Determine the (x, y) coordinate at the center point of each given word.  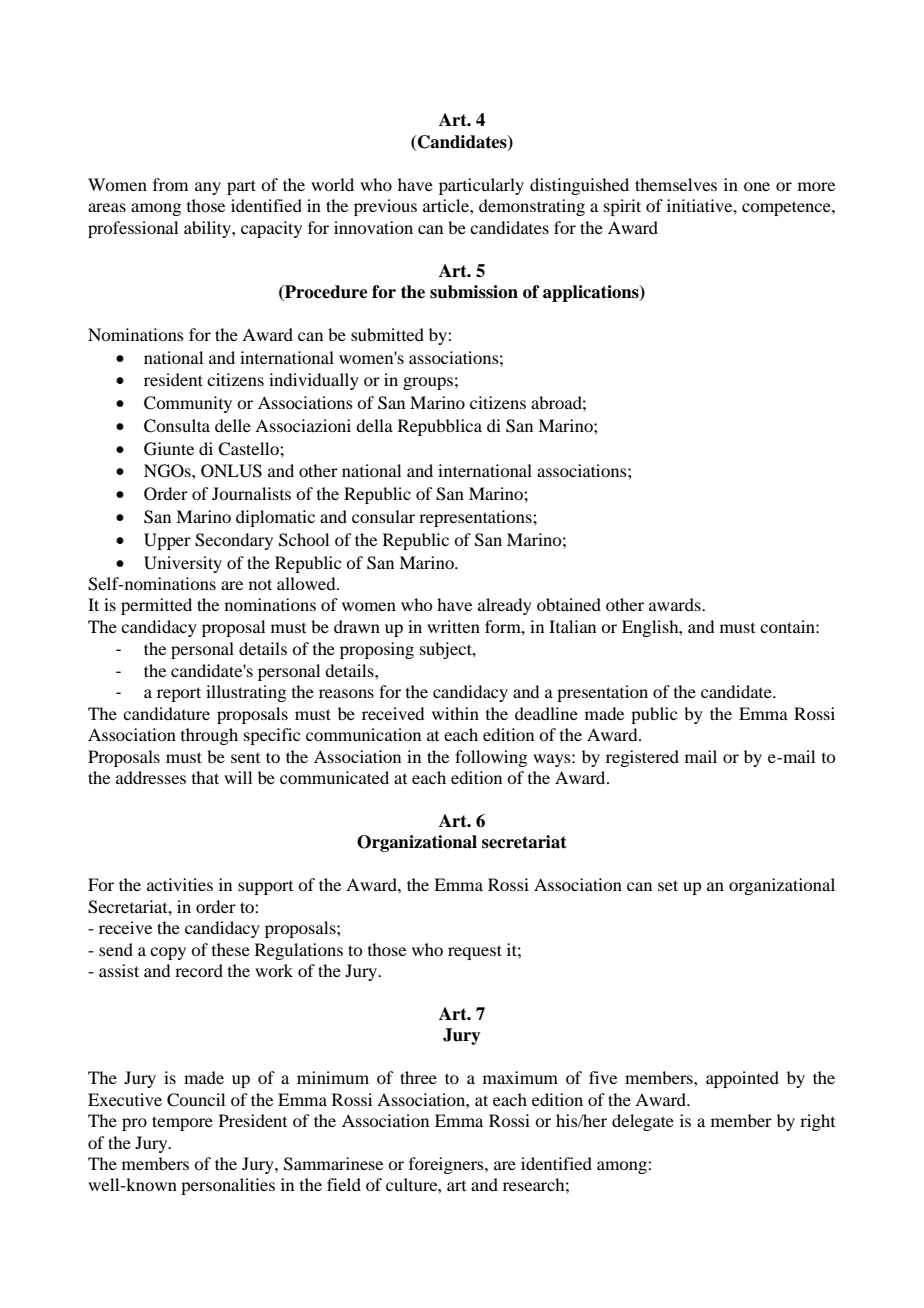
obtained (569, 604)
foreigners (447, 1165)
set (668, 885)
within (455, 713)
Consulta (177, 426)
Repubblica (440, 427)
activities (180, 884)
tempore (182, 1123)
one (757, 186)
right (817, 1122)
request (475, 952)
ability (208, 229)
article (447, 205)
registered (642, 758)
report (179, 694)
